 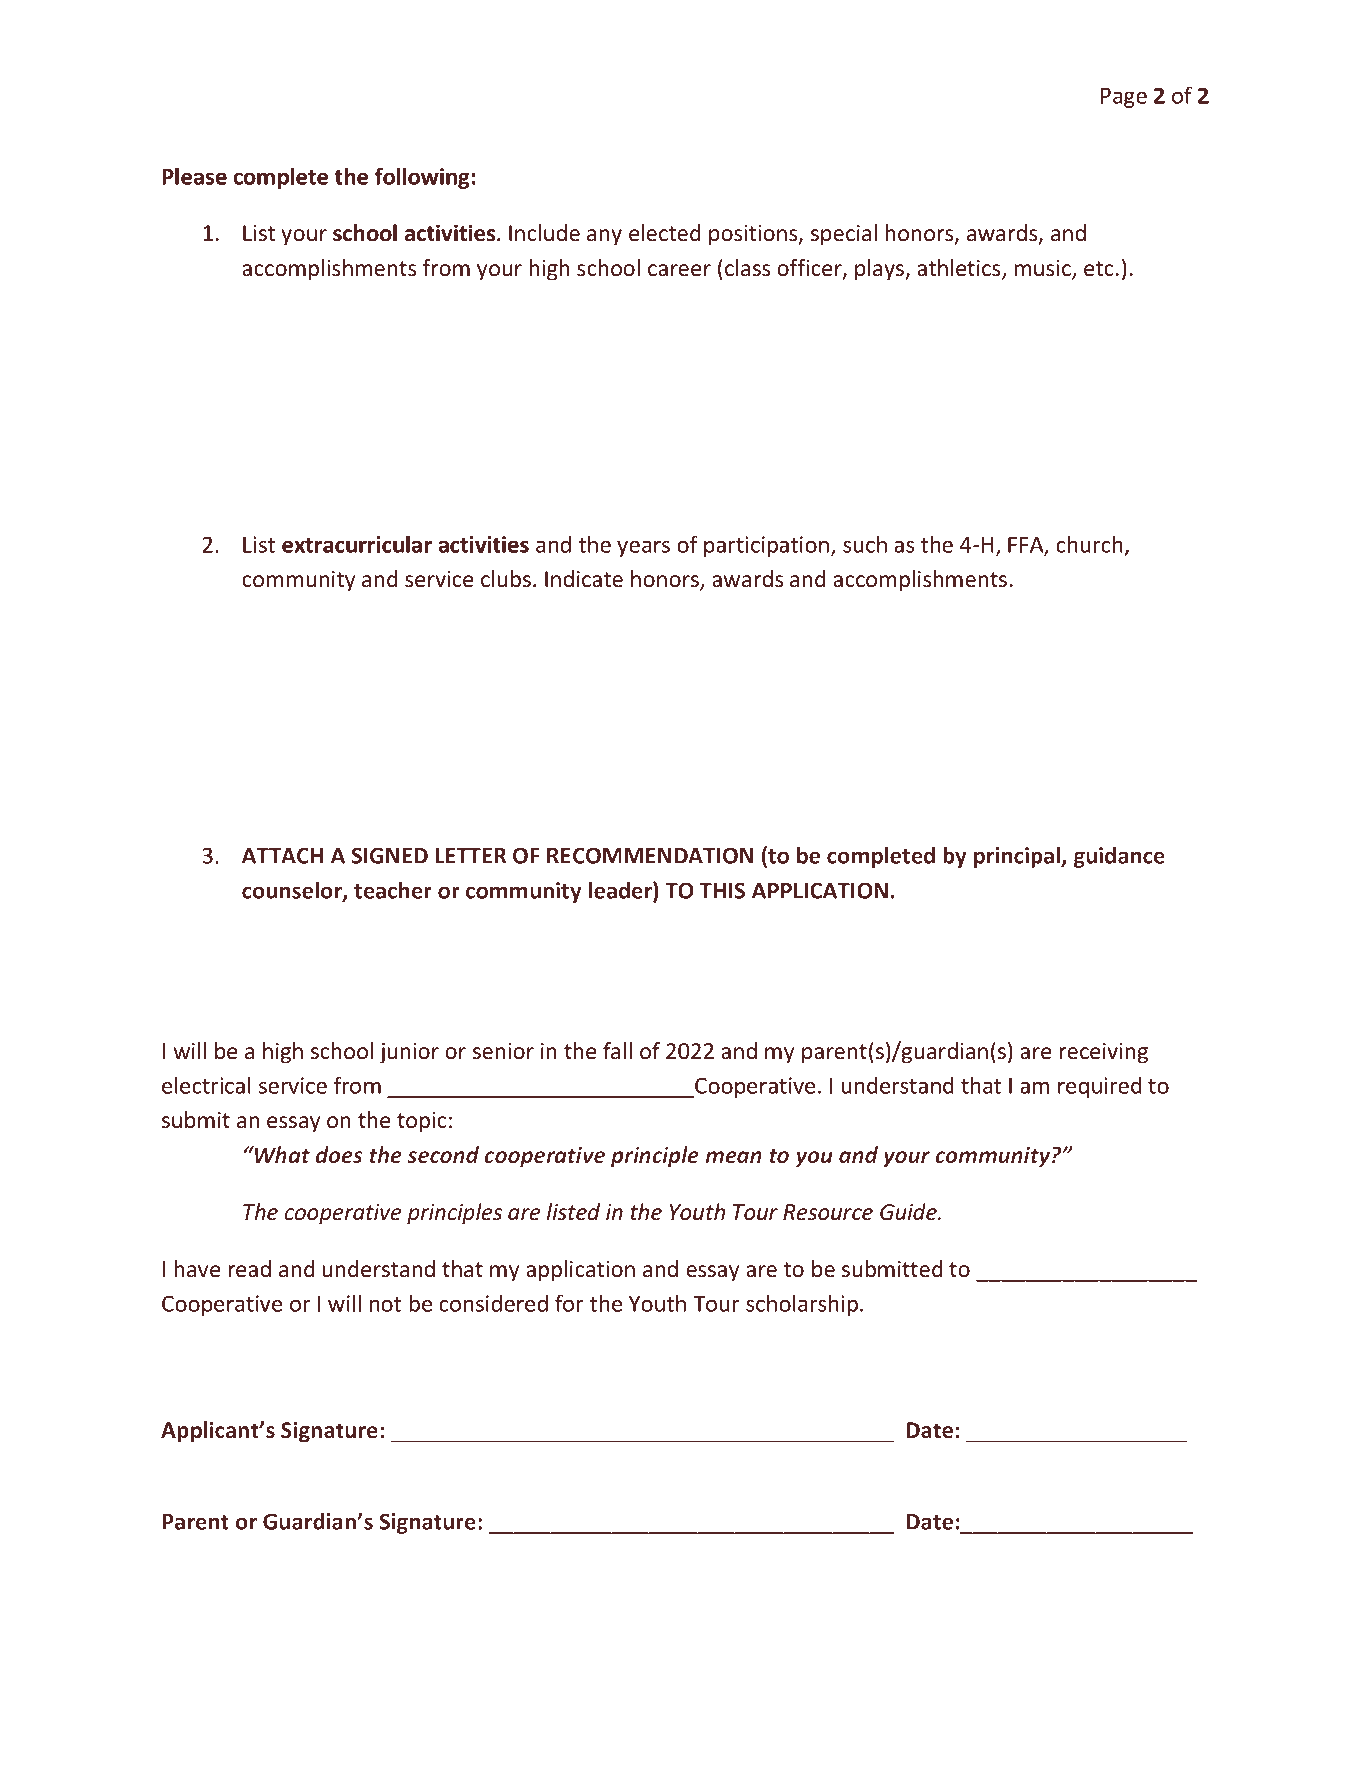 I want to click on elected, so click(x=664, y=233).
